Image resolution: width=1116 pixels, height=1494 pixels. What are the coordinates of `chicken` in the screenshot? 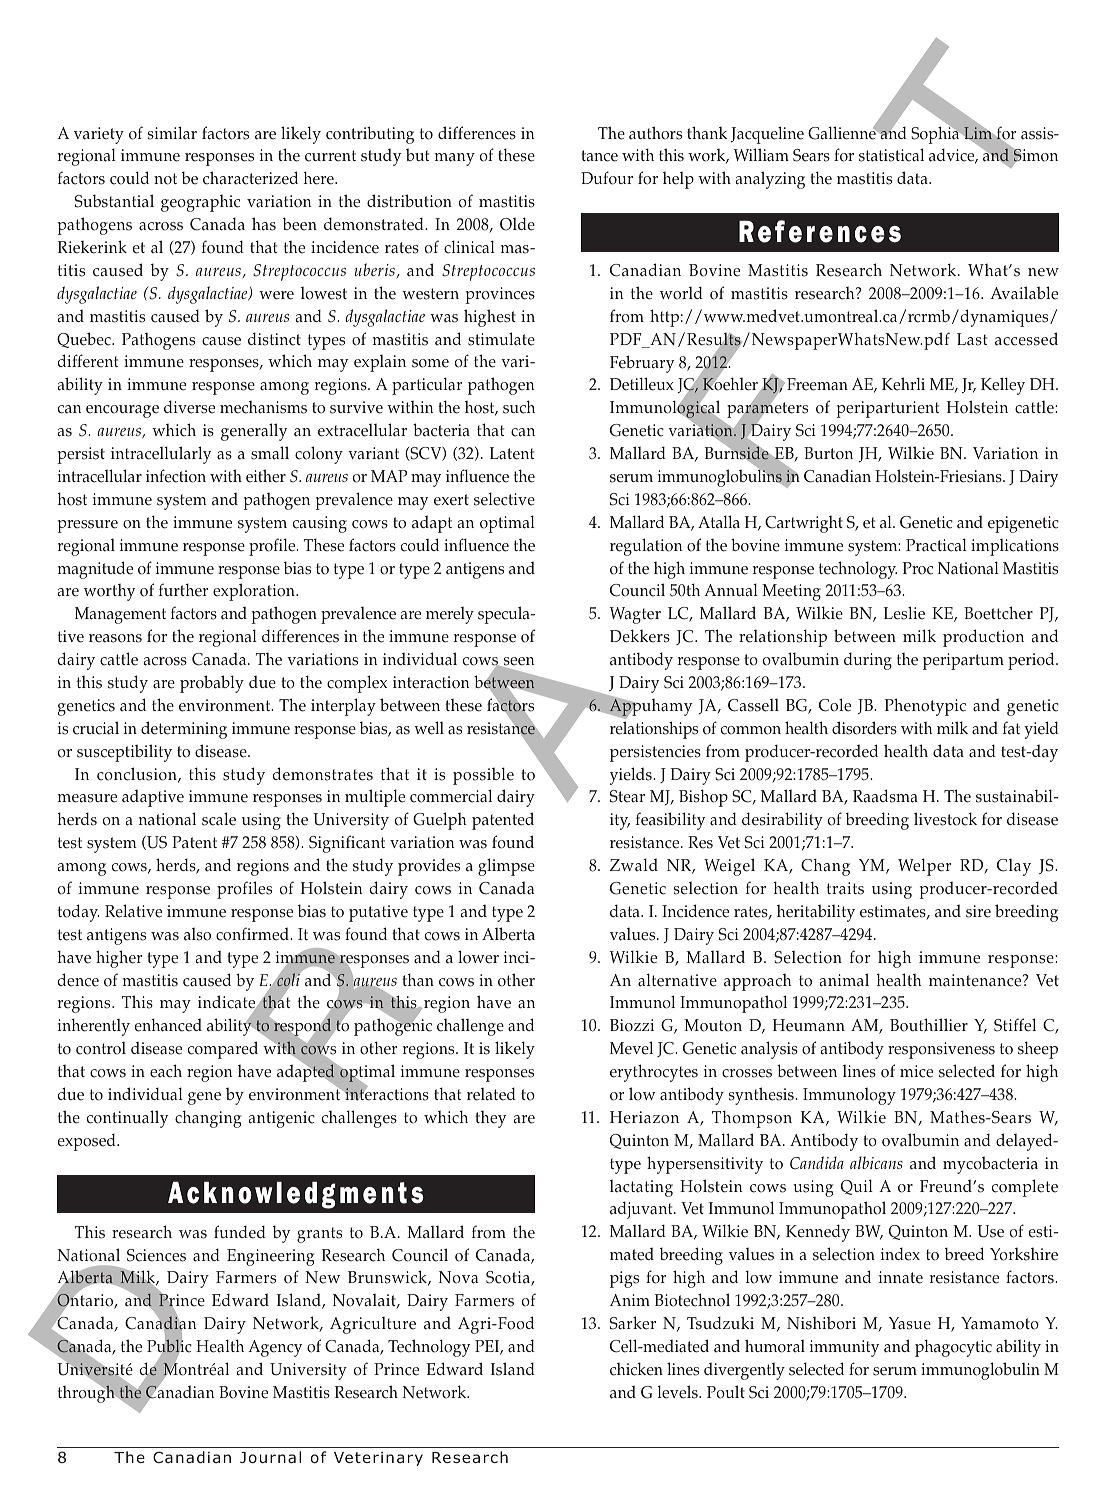 It's located at (636, 1369).
